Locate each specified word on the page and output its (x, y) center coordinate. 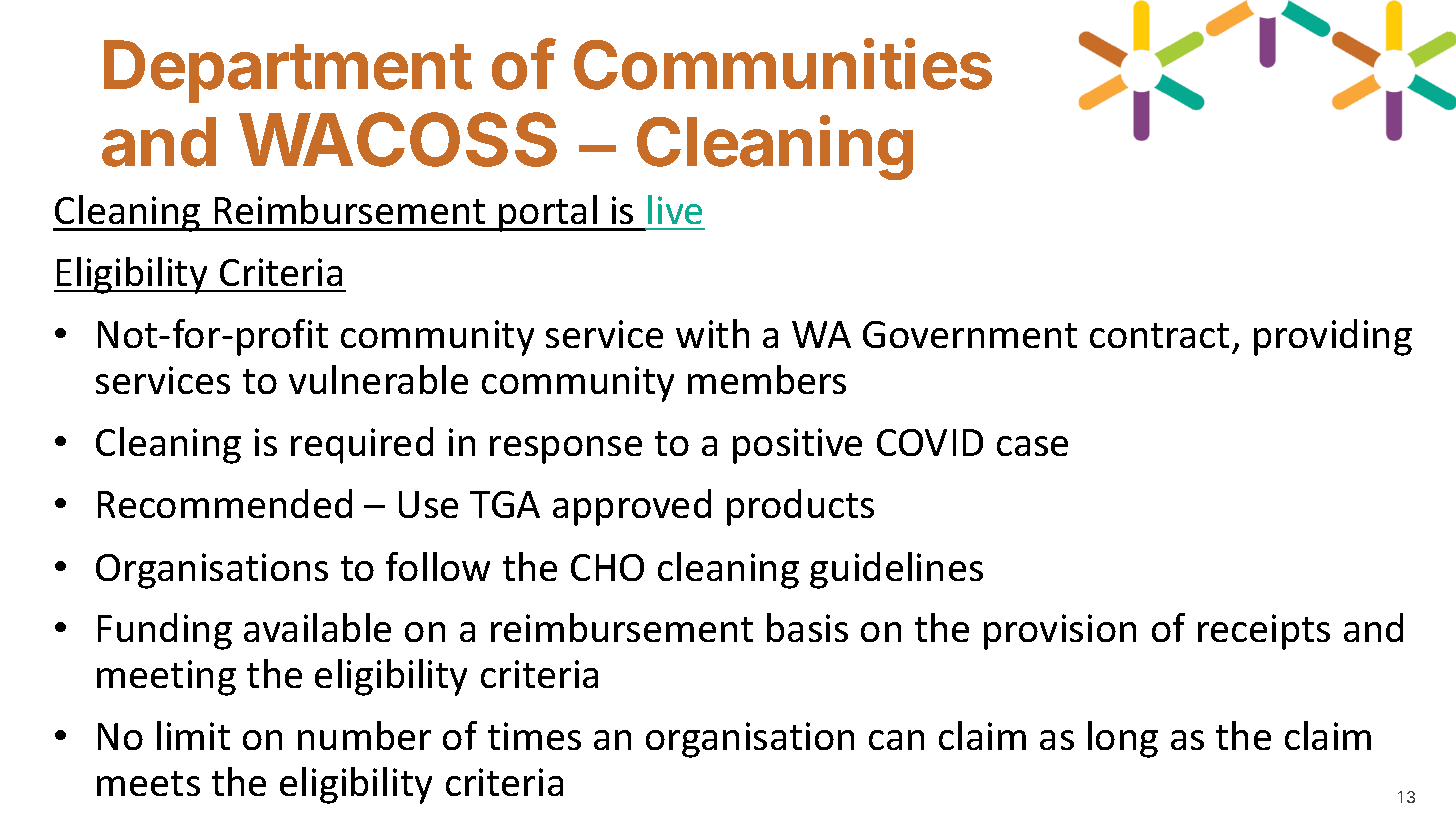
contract (1159, 335)
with (712, 333)
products (800, 507)
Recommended (225, 503)
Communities (783, 64)
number (364, 735)
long (1123, 739)
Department (288, 71)
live (675, 209)
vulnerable (378, 379)
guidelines (896, 570)
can (896, 740)
